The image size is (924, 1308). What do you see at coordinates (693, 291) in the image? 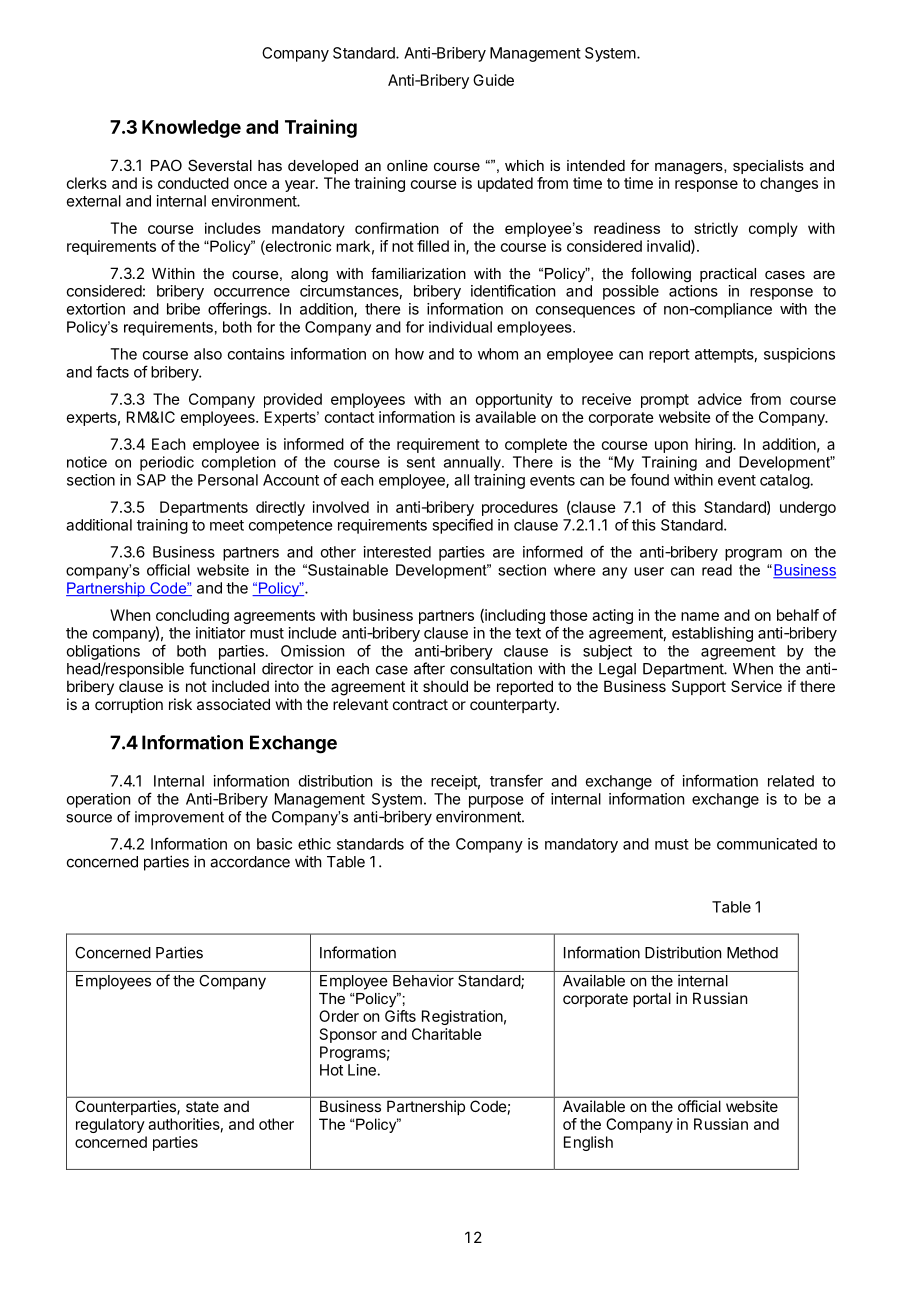
I see `actions` at bounding box center [693, 291].
